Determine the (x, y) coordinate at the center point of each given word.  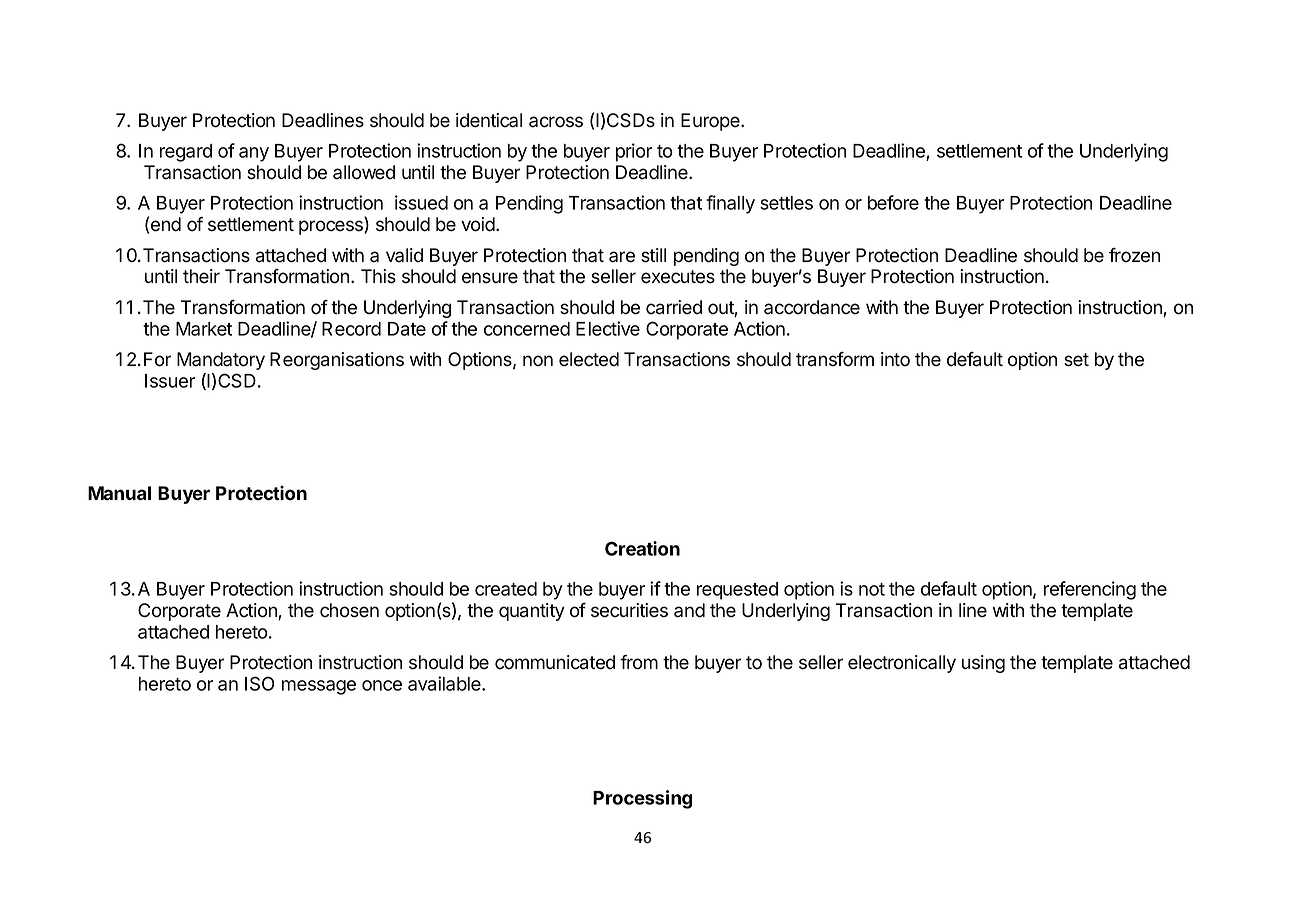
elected (589, 359)
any (254, 154)
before (893, 202)
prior (634, 152)
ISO (259, 683)
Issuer (170, 381)
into (895, 359)
